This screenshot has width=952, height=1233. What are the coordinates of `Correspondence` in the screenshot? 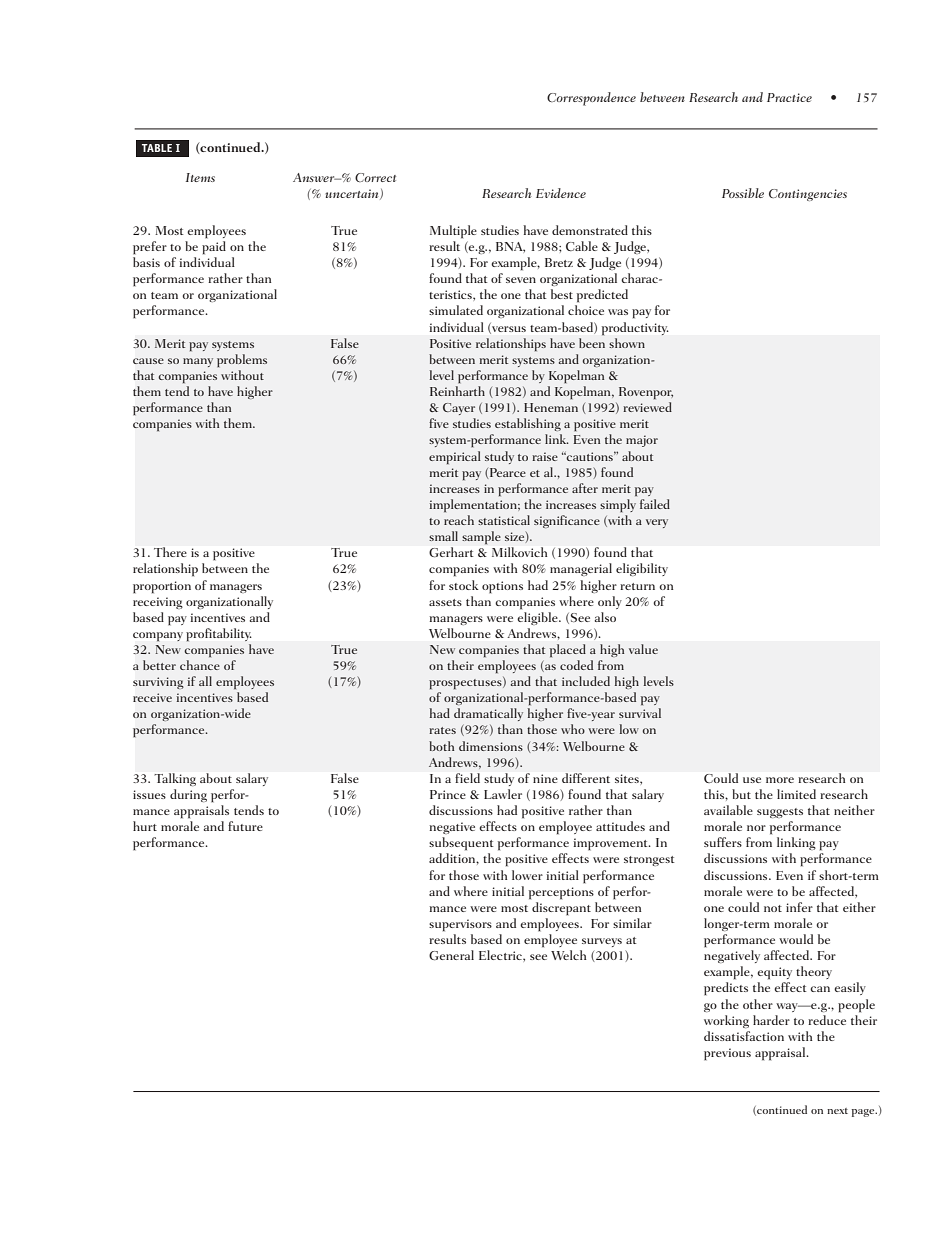 It's located at (591, 99).
